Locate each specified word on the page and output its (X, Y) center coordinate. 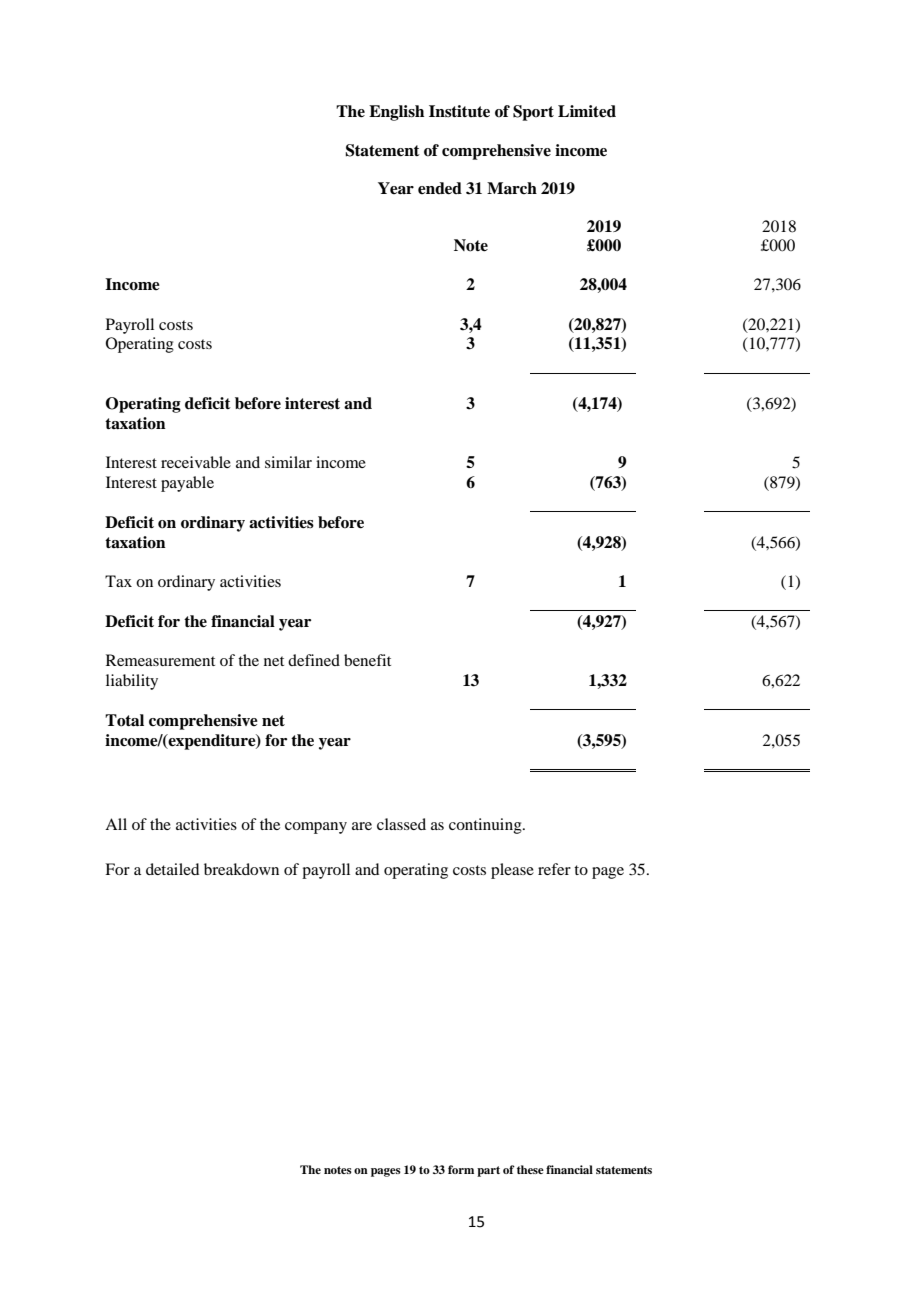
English (396, 113)
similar (288, 462)
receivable (196, 462)
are (362, 826)
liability (132, 682)
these (530, 1169)
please (512, 871)
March (512, 188)
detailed (172, 869)
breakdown (241, 869)
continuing (486, 826)
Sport (533, 113)
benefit (367, 660)
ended (440, 188)
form (461, 1169)
